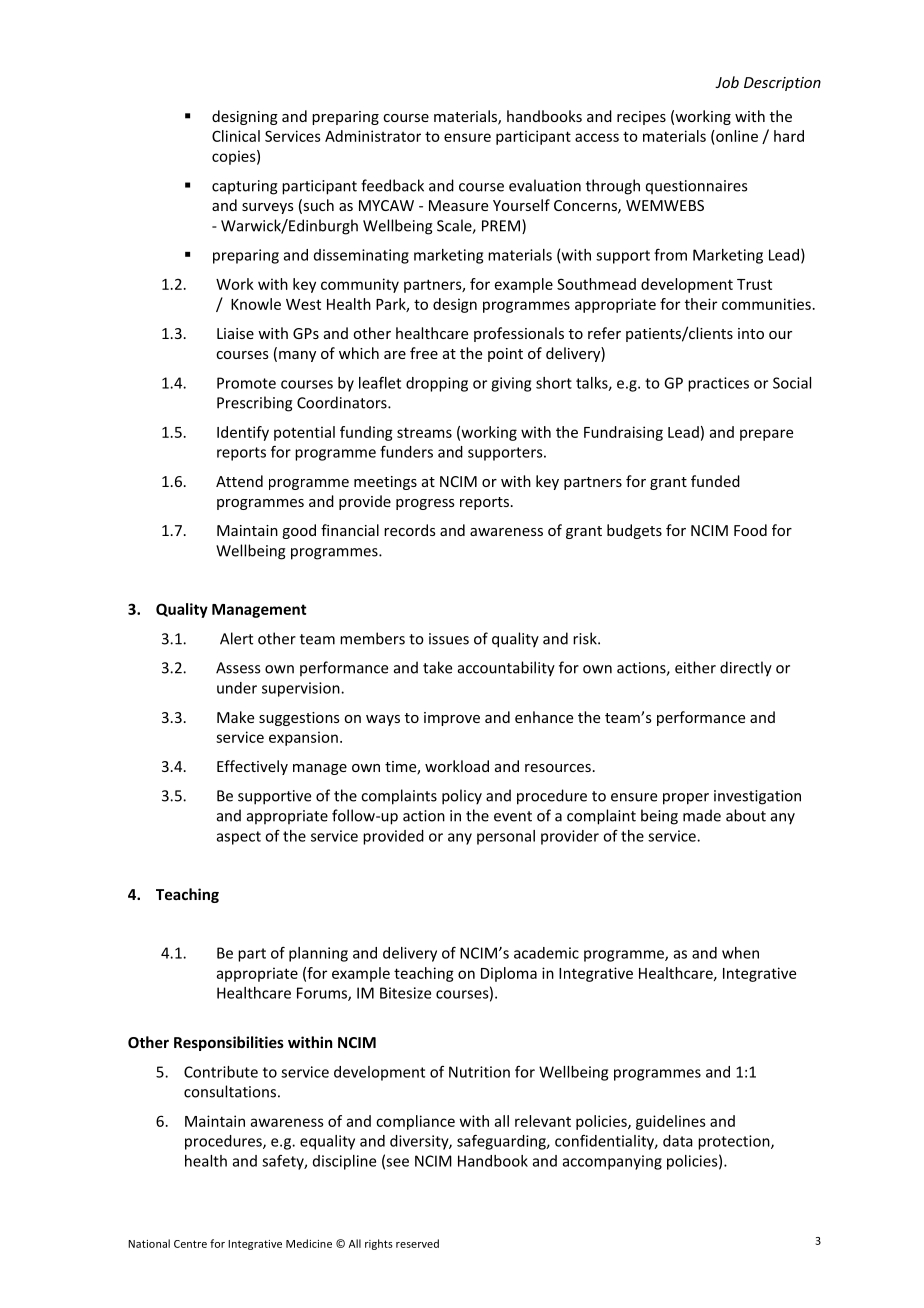  Describe the element at coordinates (236, 136) in the image. I see `Clinical` at that location.
